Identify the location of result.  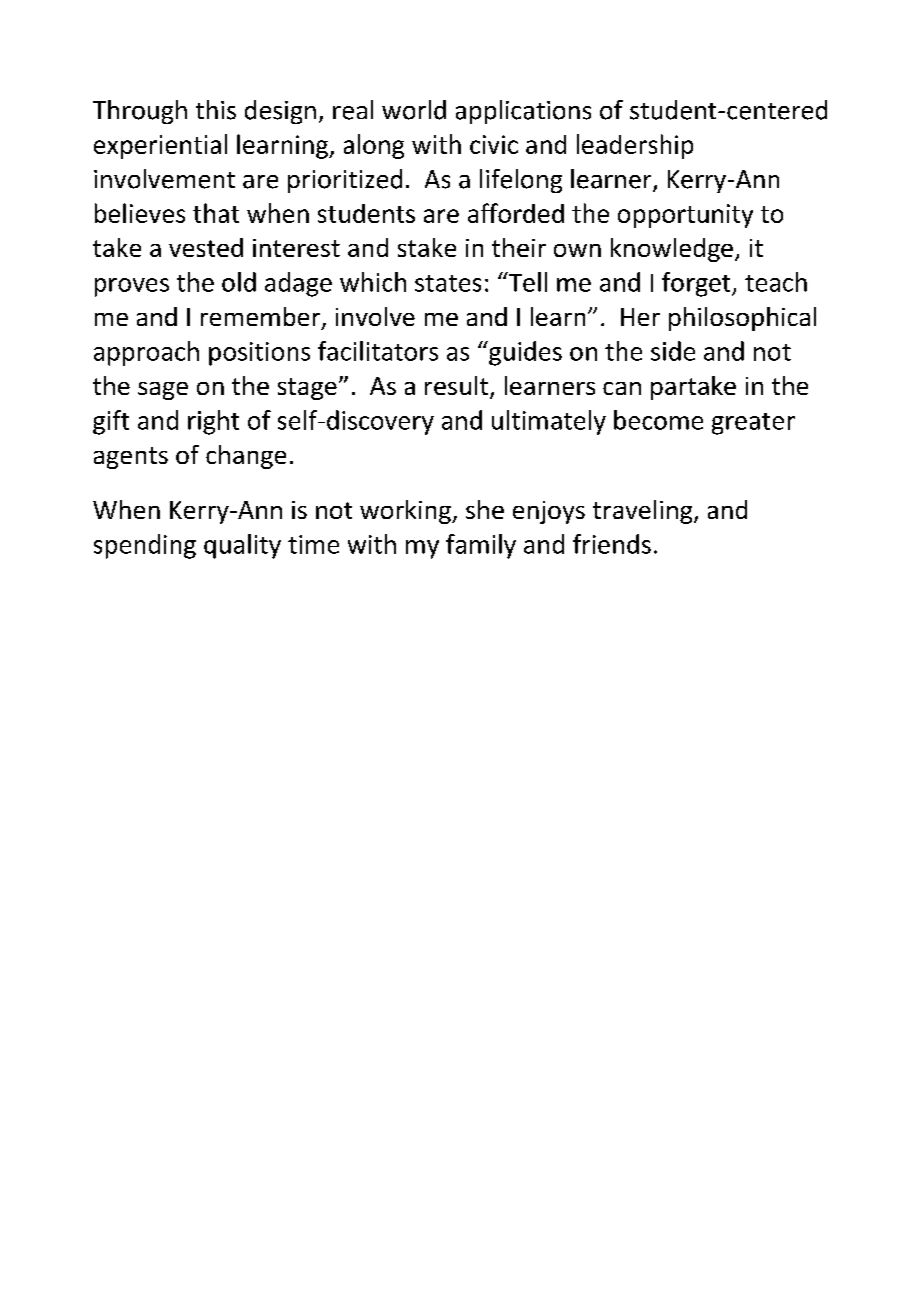
(458, 387).
